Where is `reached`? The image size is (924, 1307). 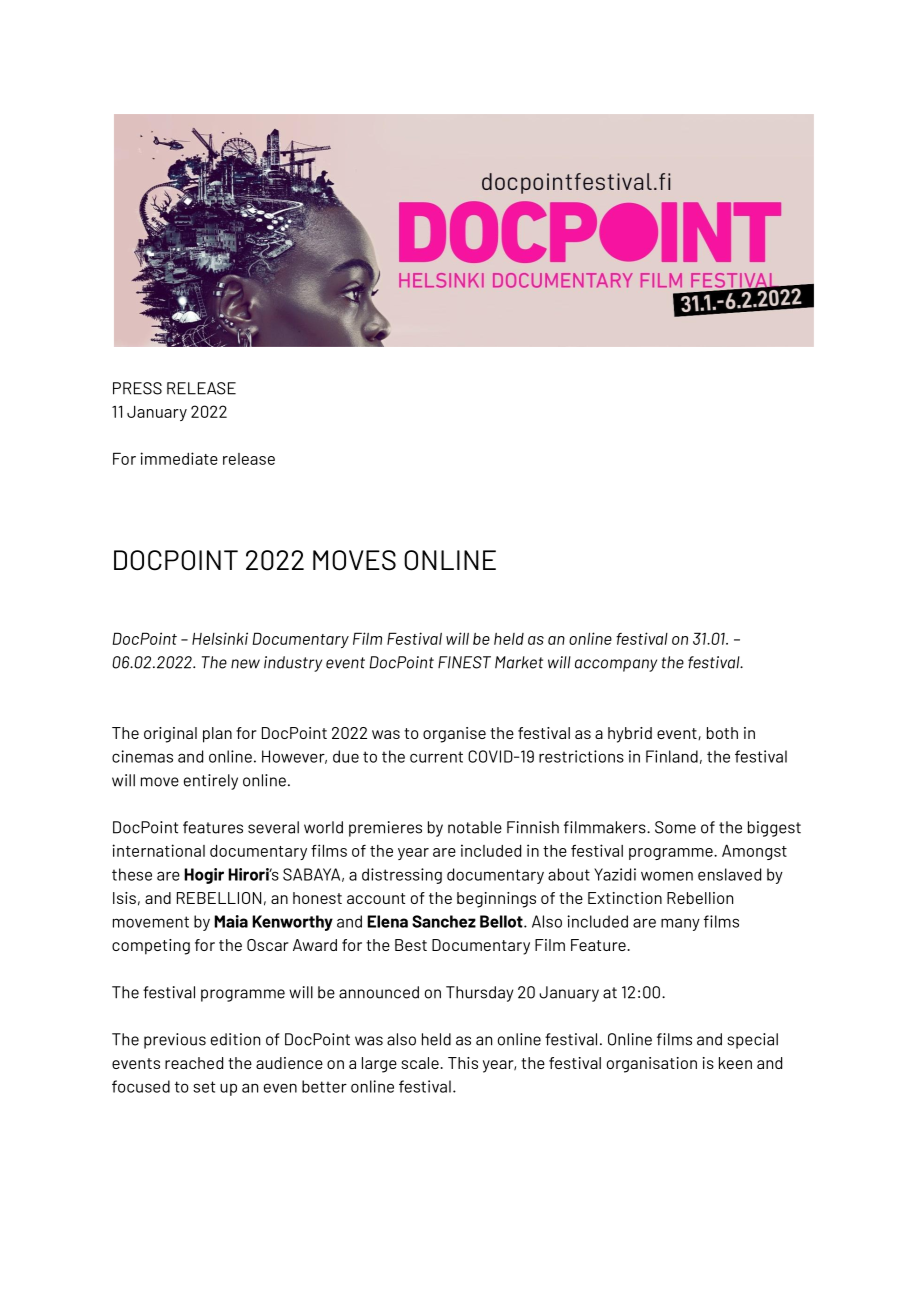 reached is located at coordinates (194, 1063).
